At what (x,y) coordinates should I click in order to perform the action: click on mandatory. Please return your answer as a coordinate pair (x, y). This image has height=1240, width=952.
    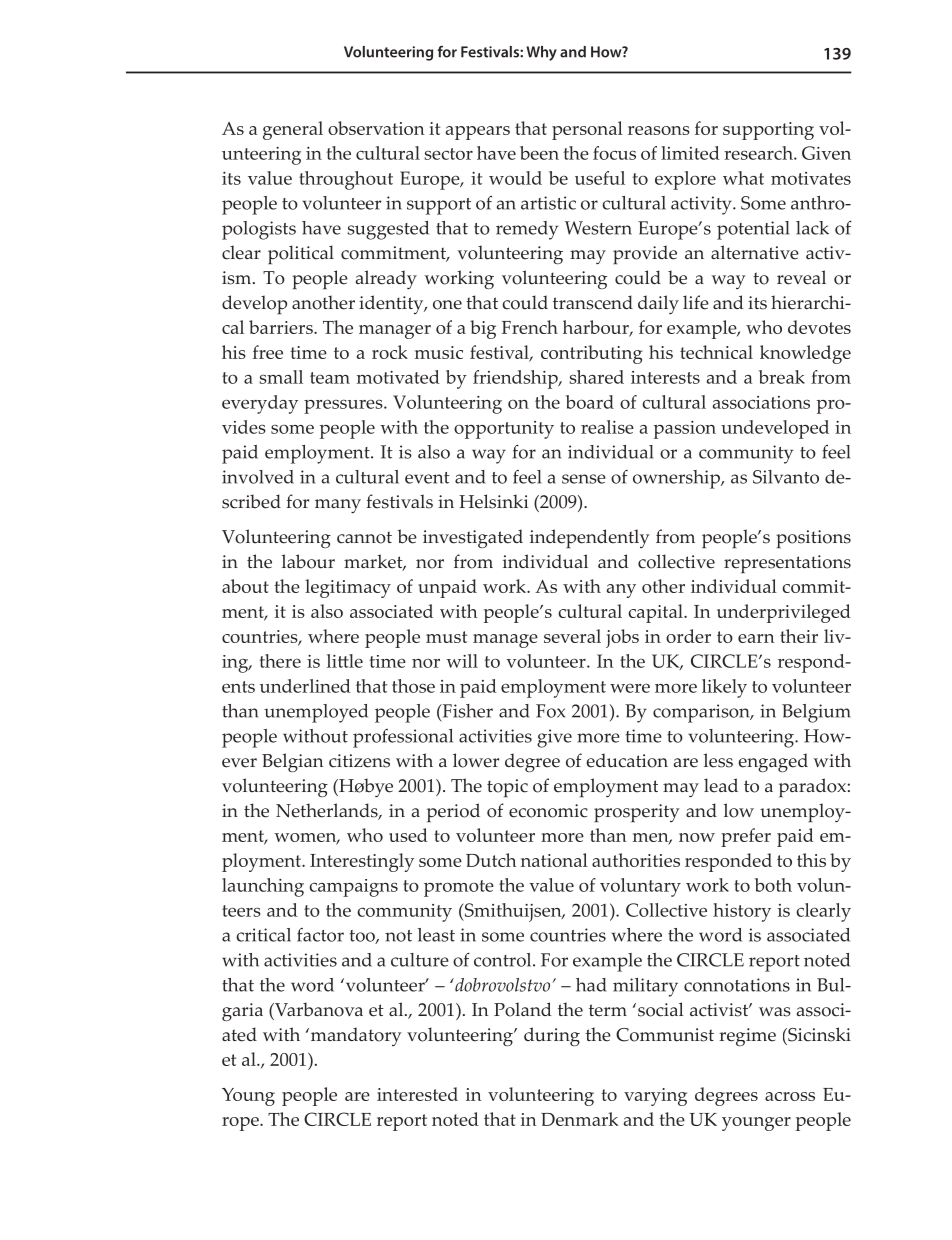
    Looking at the image, I should click on (355, 1036).
